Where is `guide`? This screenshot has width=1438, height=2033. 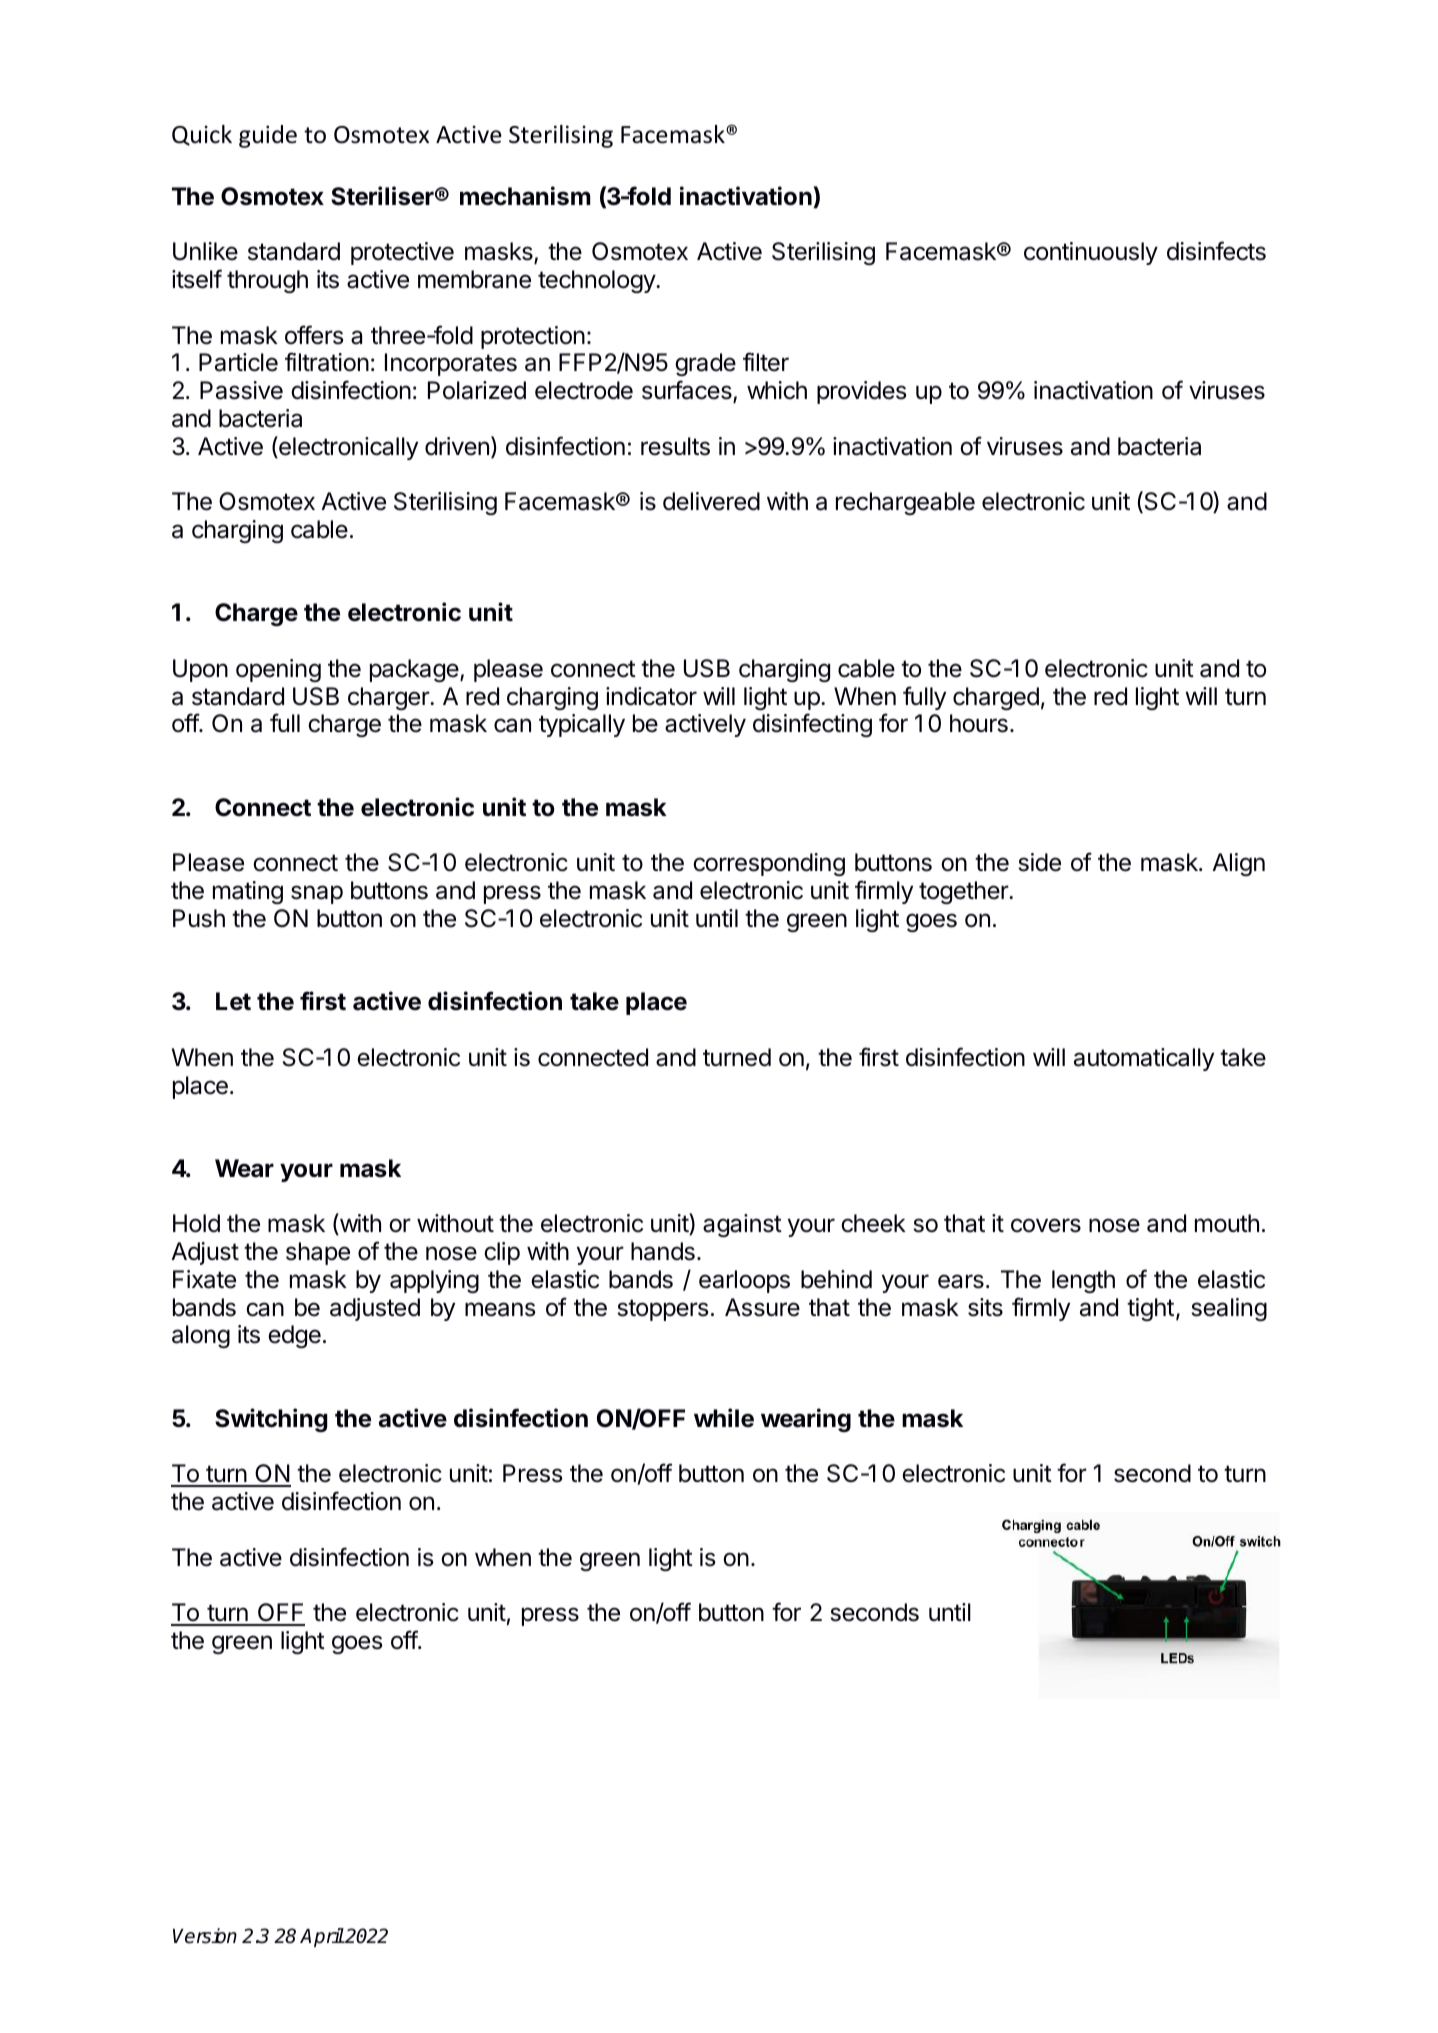 guide is located at coordinates (268, 136).
